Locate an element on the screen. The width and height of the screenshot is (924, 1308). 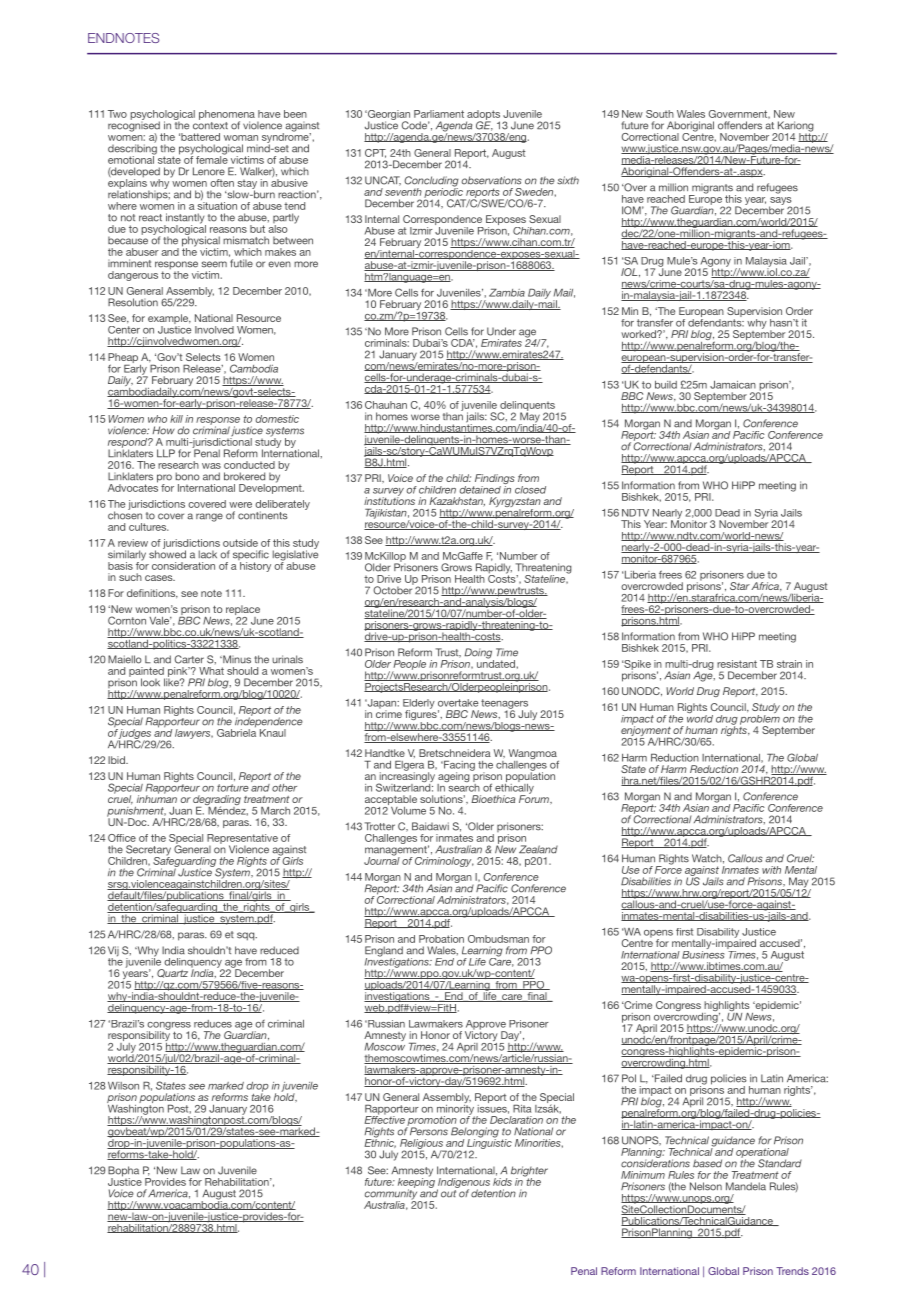
South is located at coordinates (660, 114).
